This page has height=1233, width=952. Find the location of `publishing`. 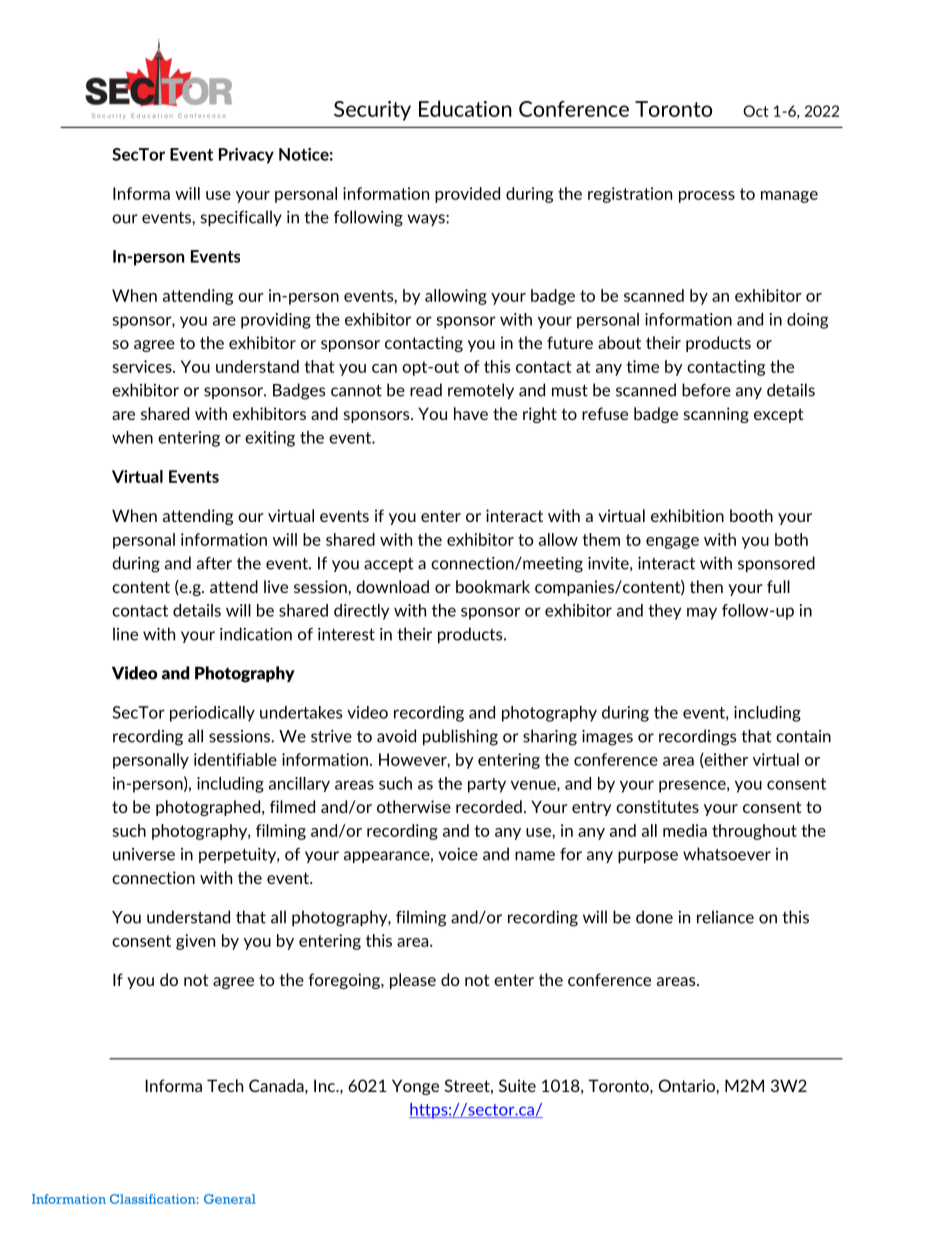

publishing is located at coordinates (460, 737).
